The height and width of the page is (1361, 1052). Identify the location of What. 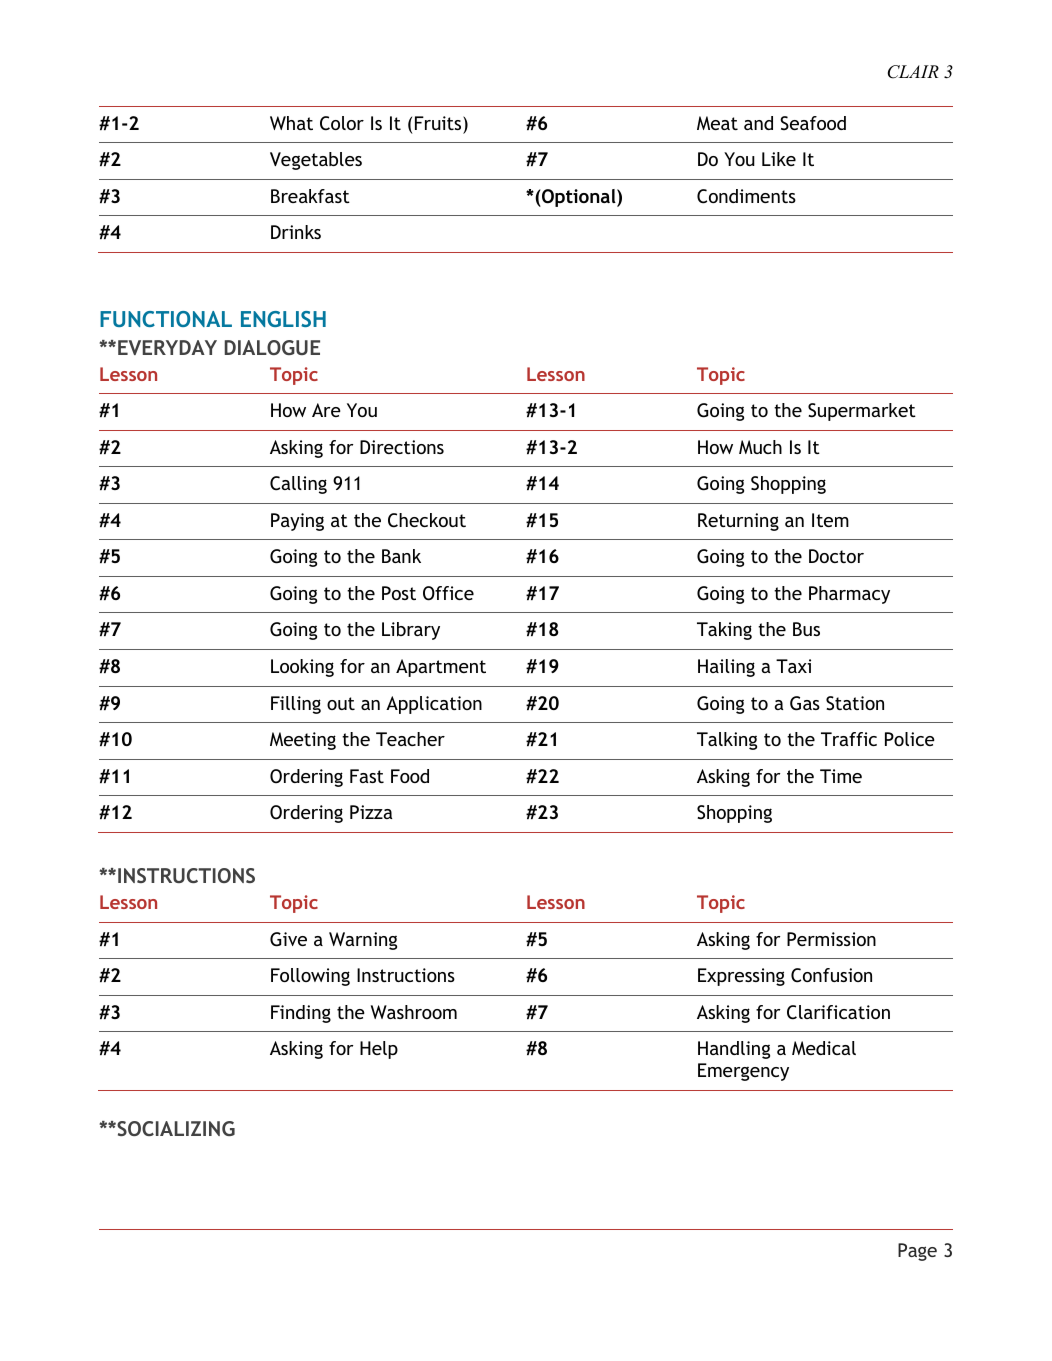
(291, 123).
